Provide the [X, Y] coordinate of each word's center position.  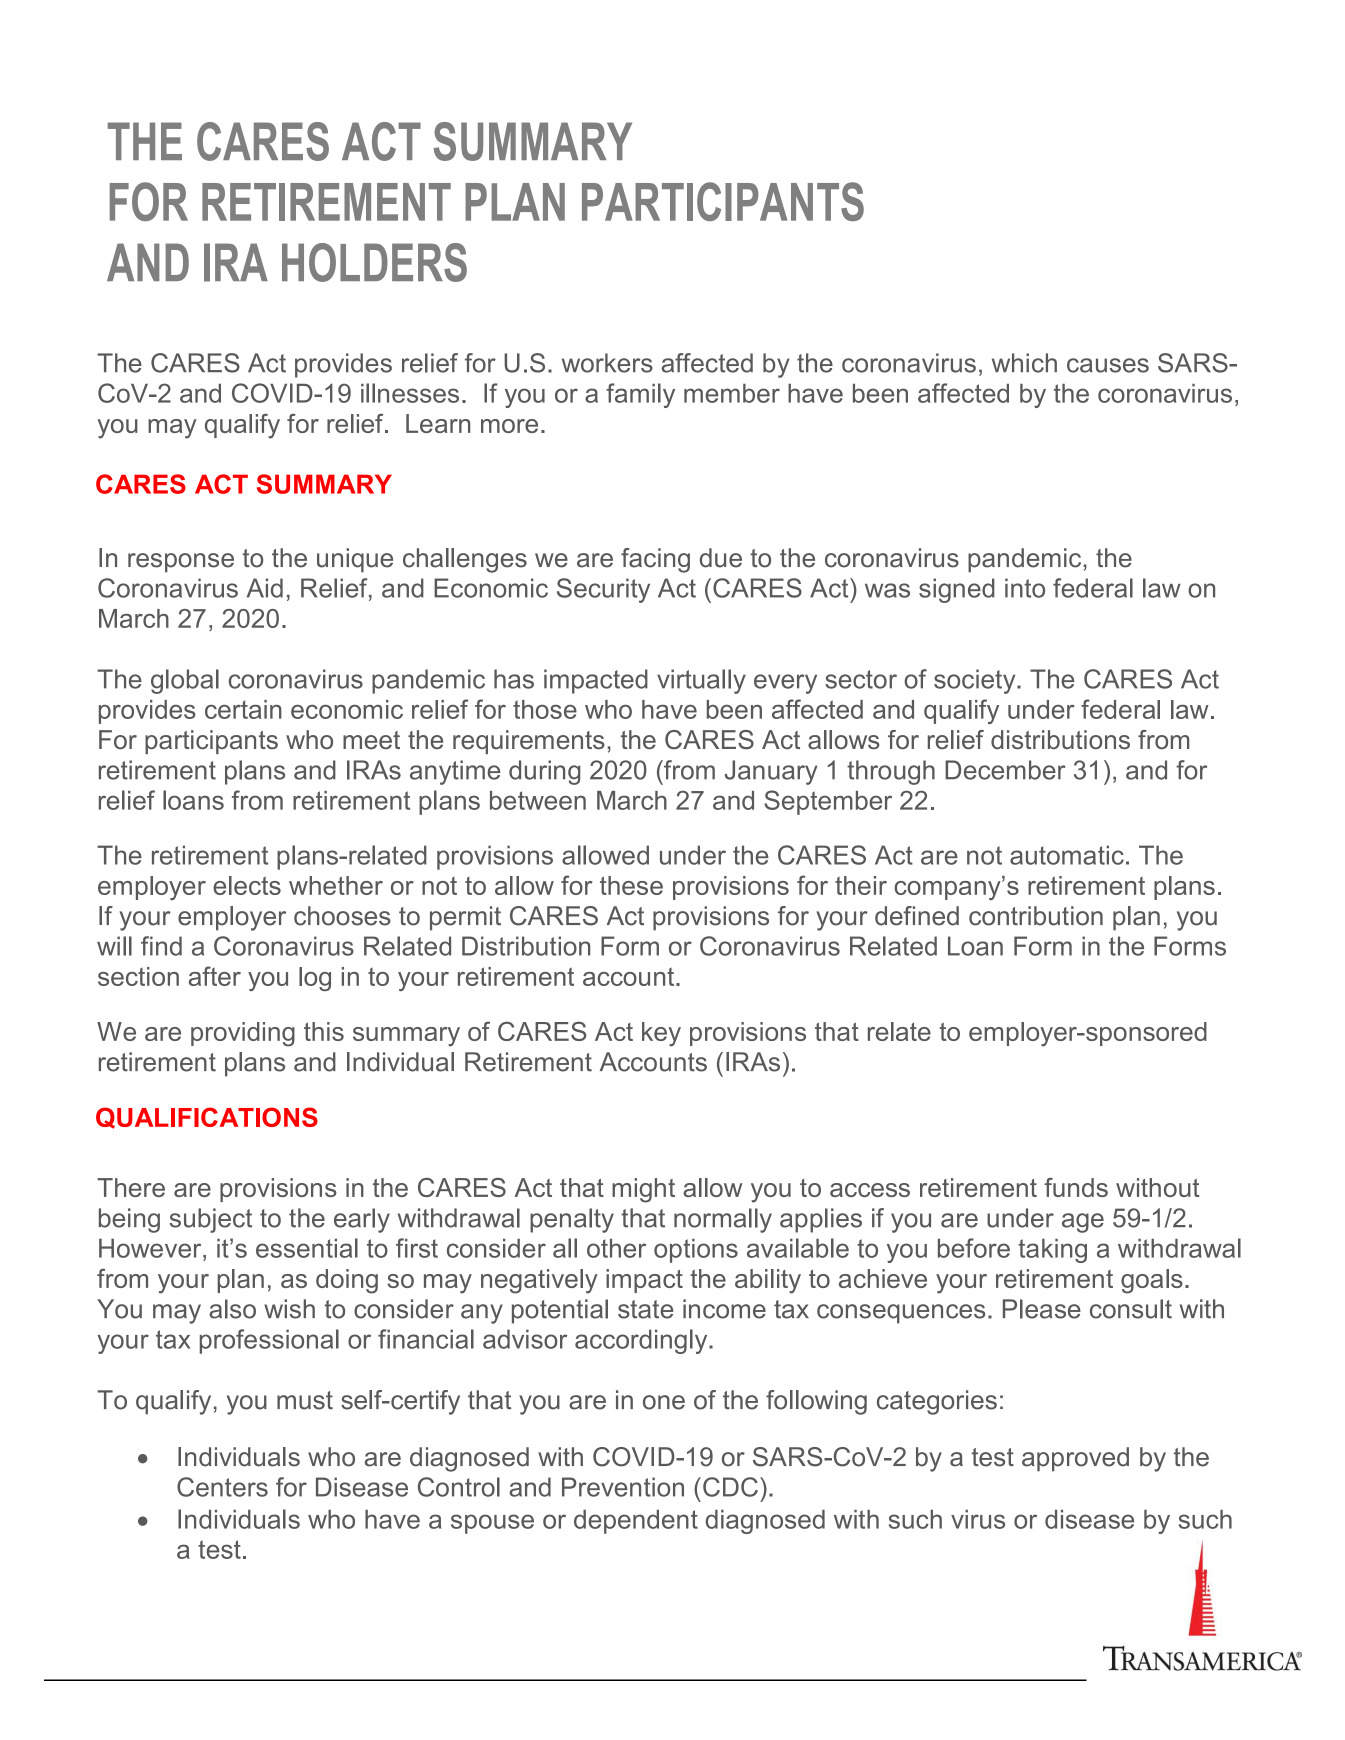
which [1024, 363]
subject [211, 1220]
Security [603, 590]
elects [247, 885]
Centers [222, 1487]
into [1025, 588]
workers [607, 363]
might [643, 1190]
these [631, 885]
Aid [265, 588]
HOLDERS [374, 262]
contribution [1036, 916]
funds [1076, 1187]
